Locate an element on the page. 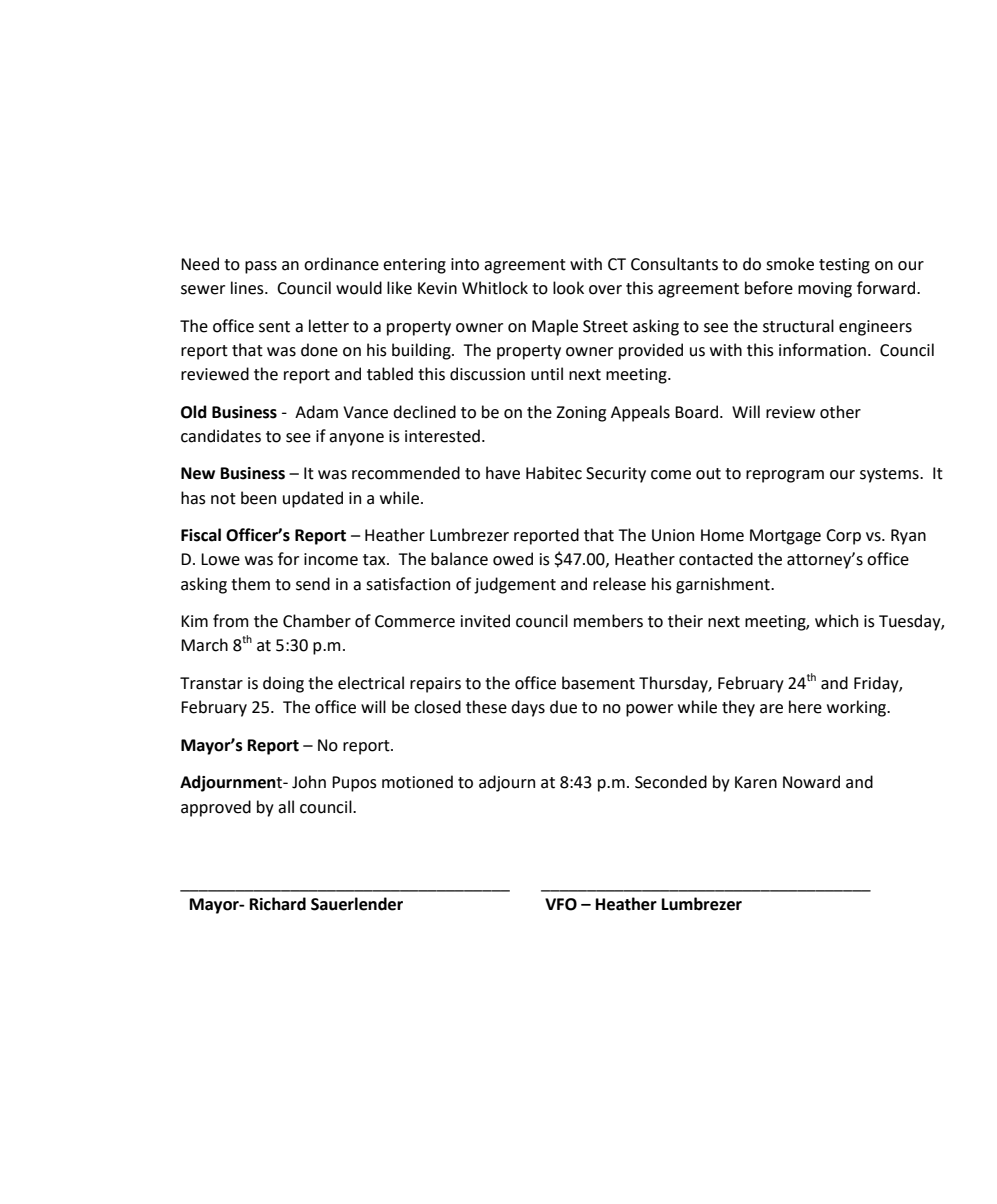 This document has height=1204, width=997. which is located at coordinates (836, 621).
